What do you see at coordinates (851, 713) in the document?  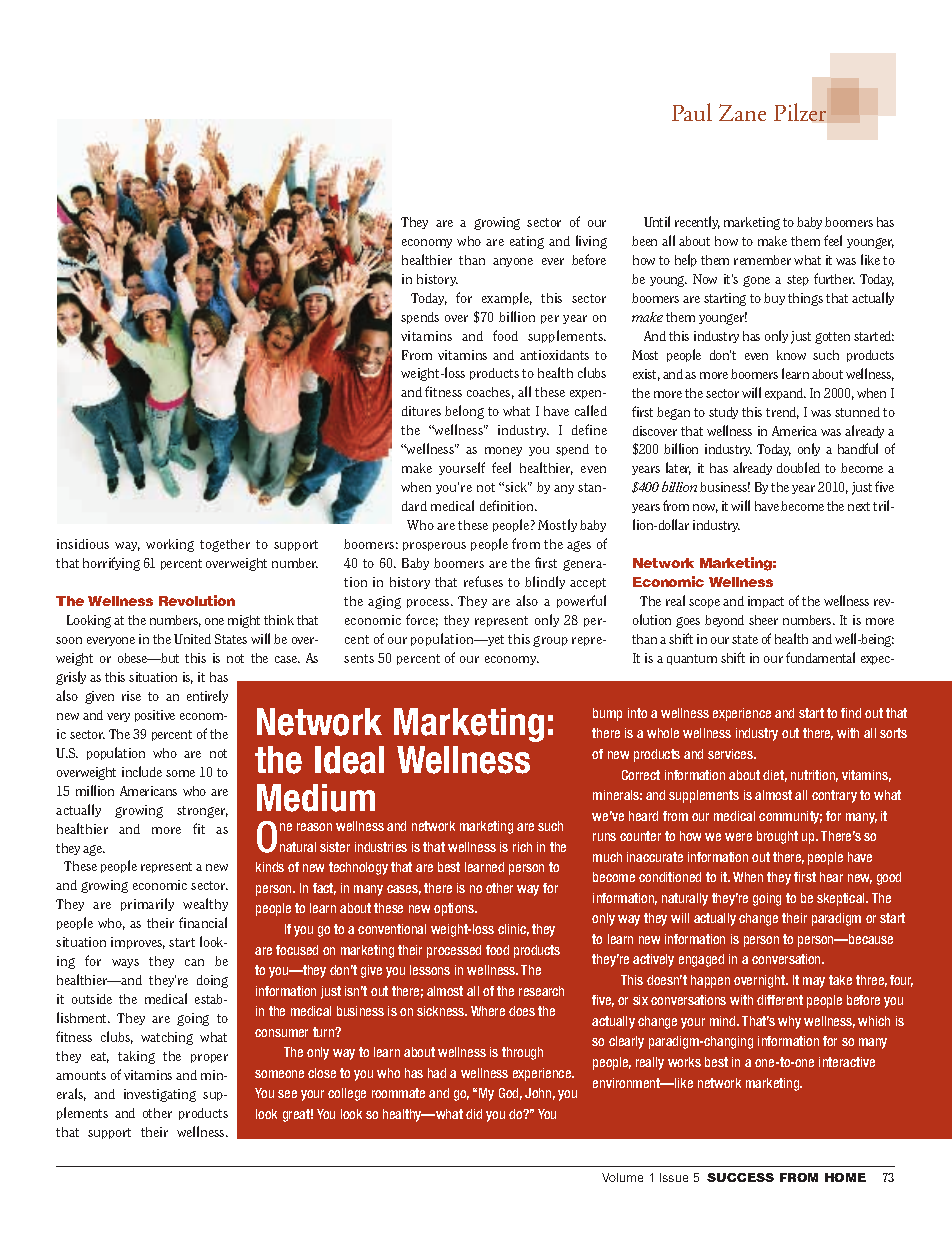 I see `find` at bounding box center [851, 713].
